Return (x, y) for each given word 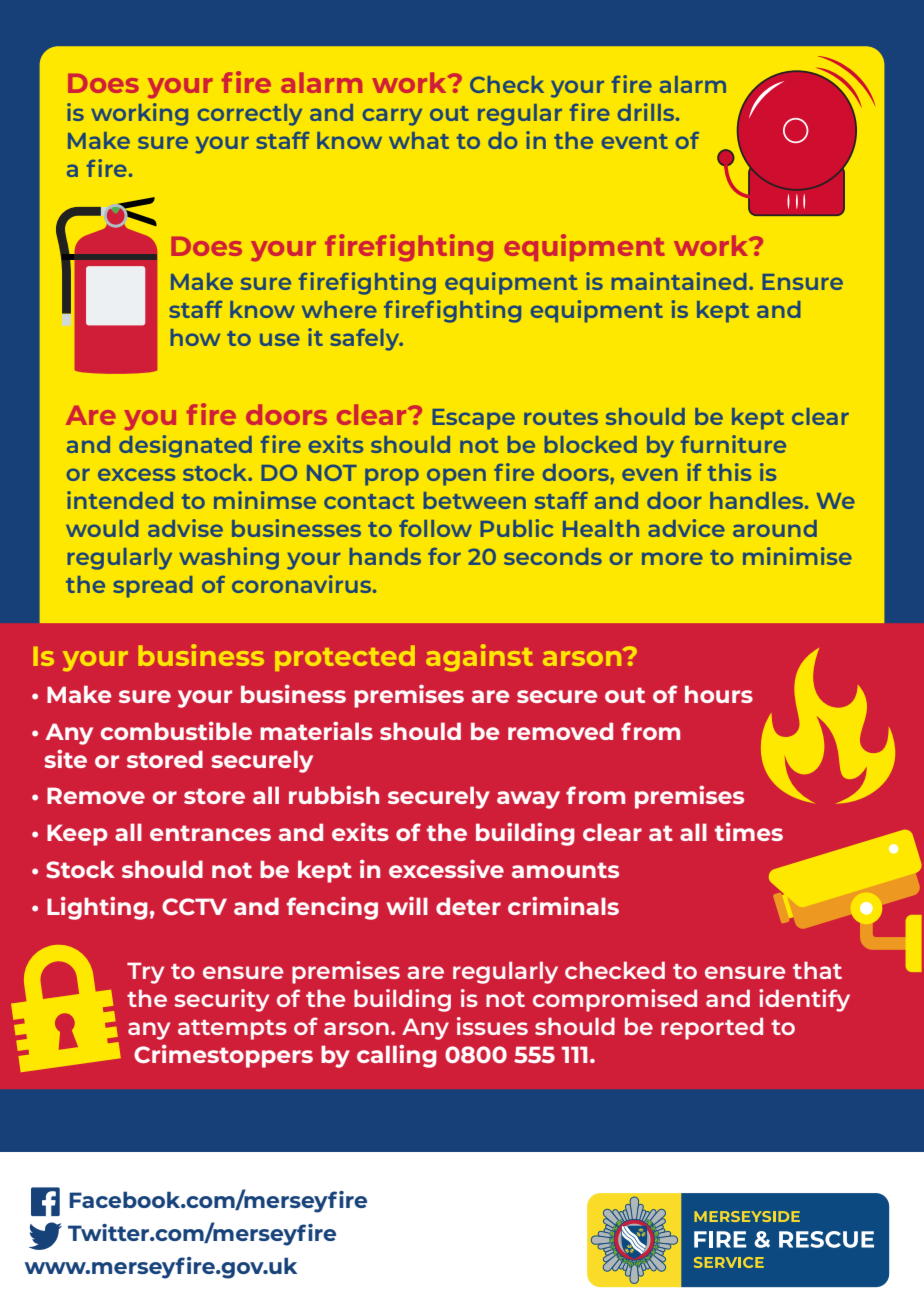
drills (647, 112)
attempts (232, 1030)
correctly (250, 115)
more (672, 558)
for (444, 556)
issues (492, 1026)
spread (152, 587)
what (419, 140)
